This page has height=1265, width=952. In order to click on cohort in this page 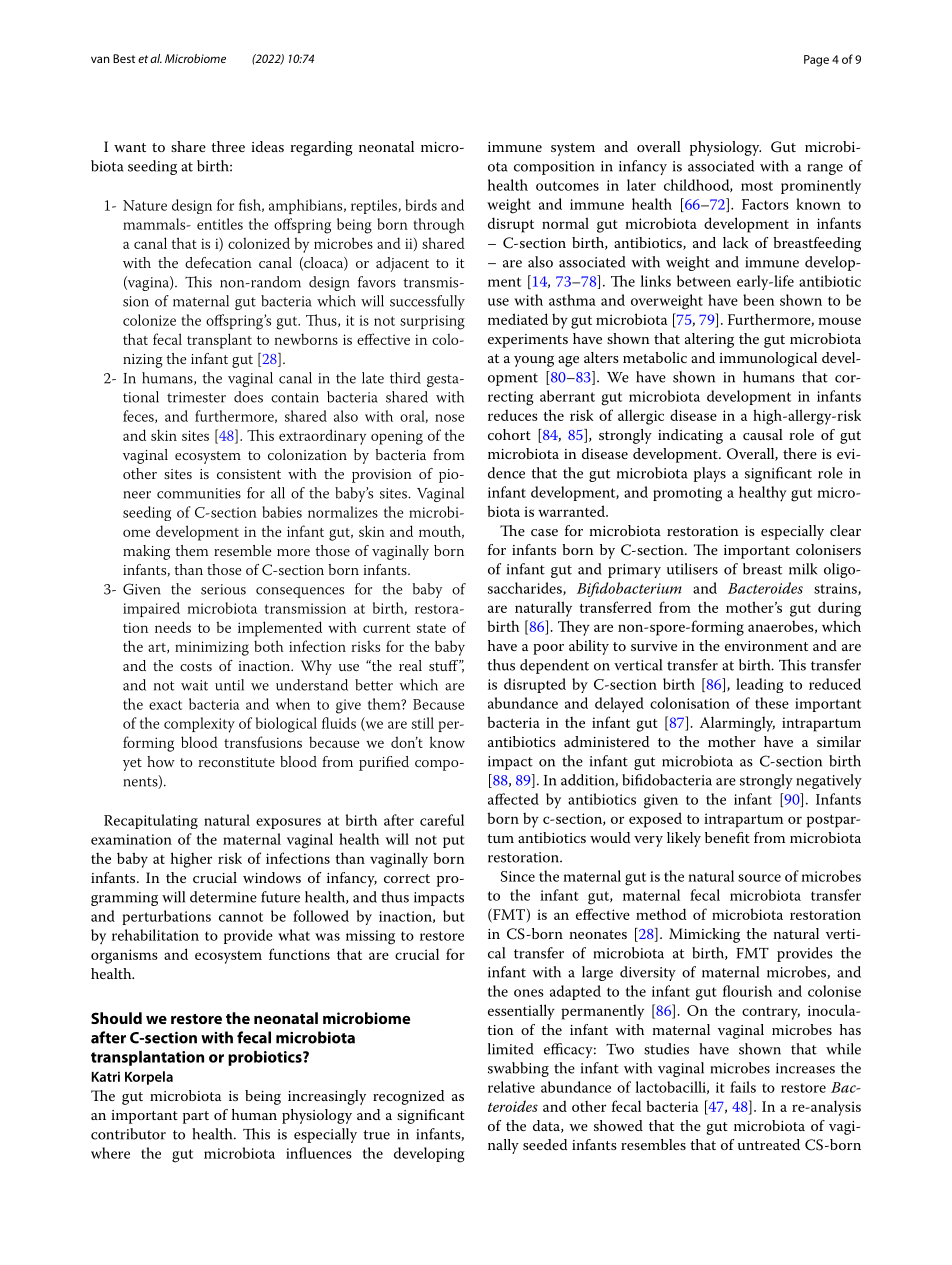, I will do `click(509, 434)`.
